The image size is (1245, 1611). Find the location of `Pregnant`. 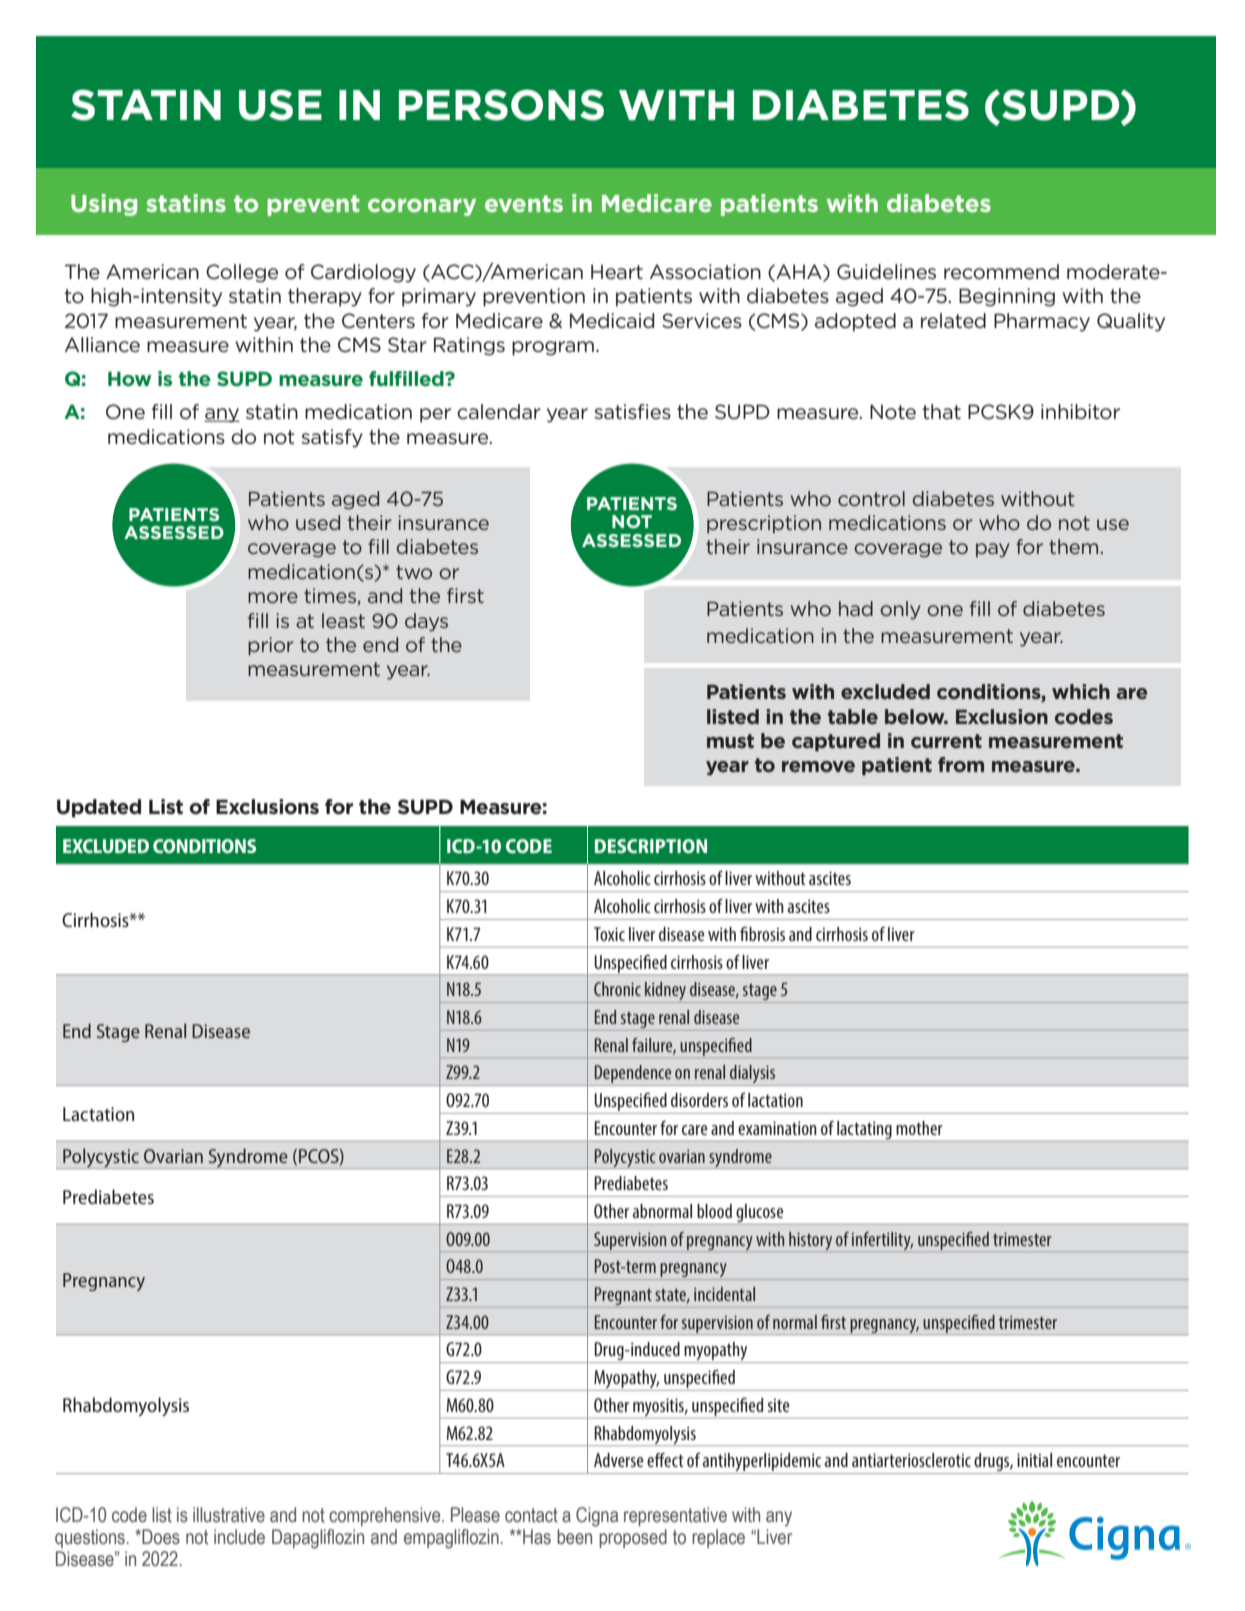

Pregnant is located at coordinates (623, 1297).
